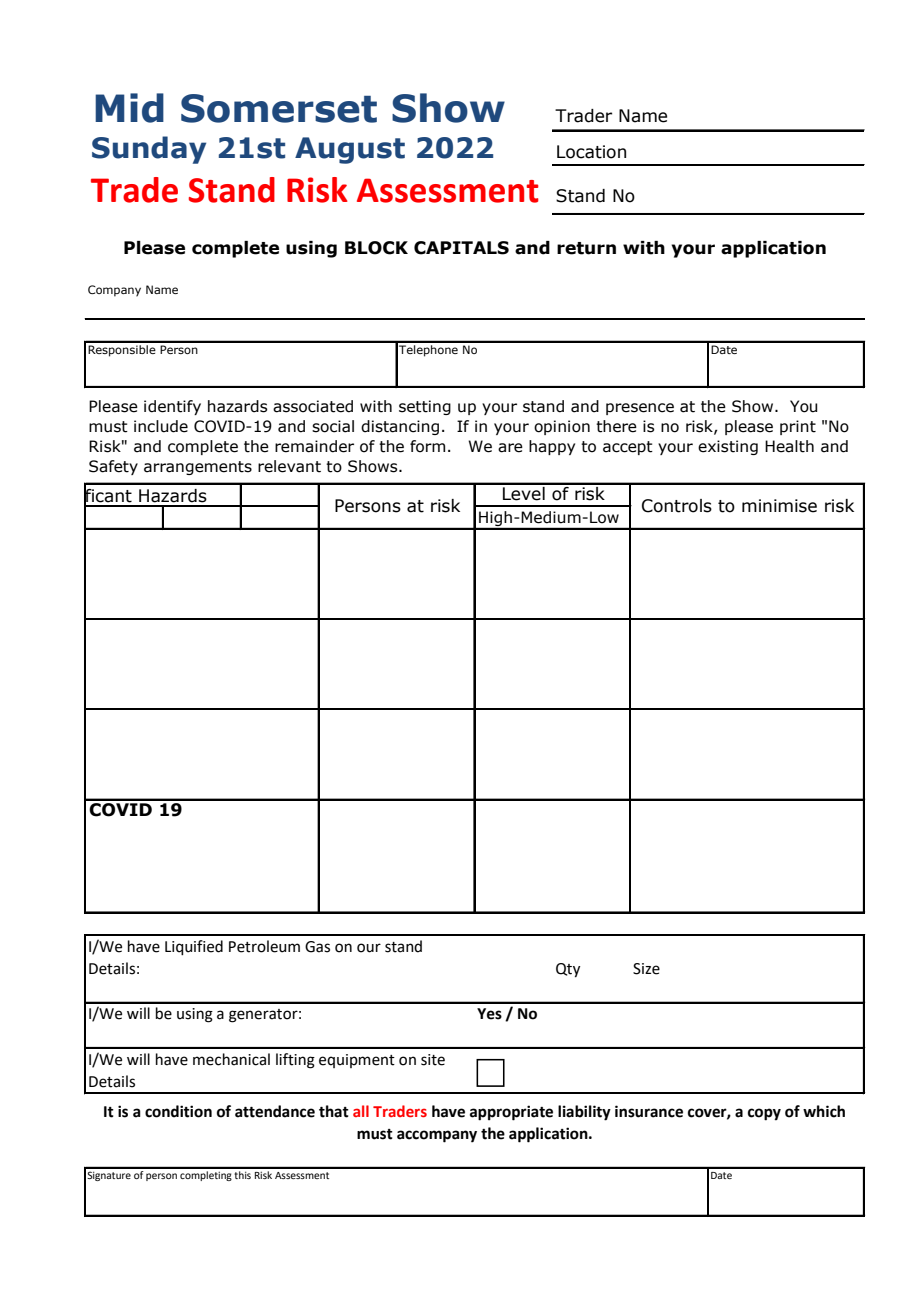  What do you see at coordinates (194, 947) in the image?
I see `Liquified` at bounding box center [194, 947].
